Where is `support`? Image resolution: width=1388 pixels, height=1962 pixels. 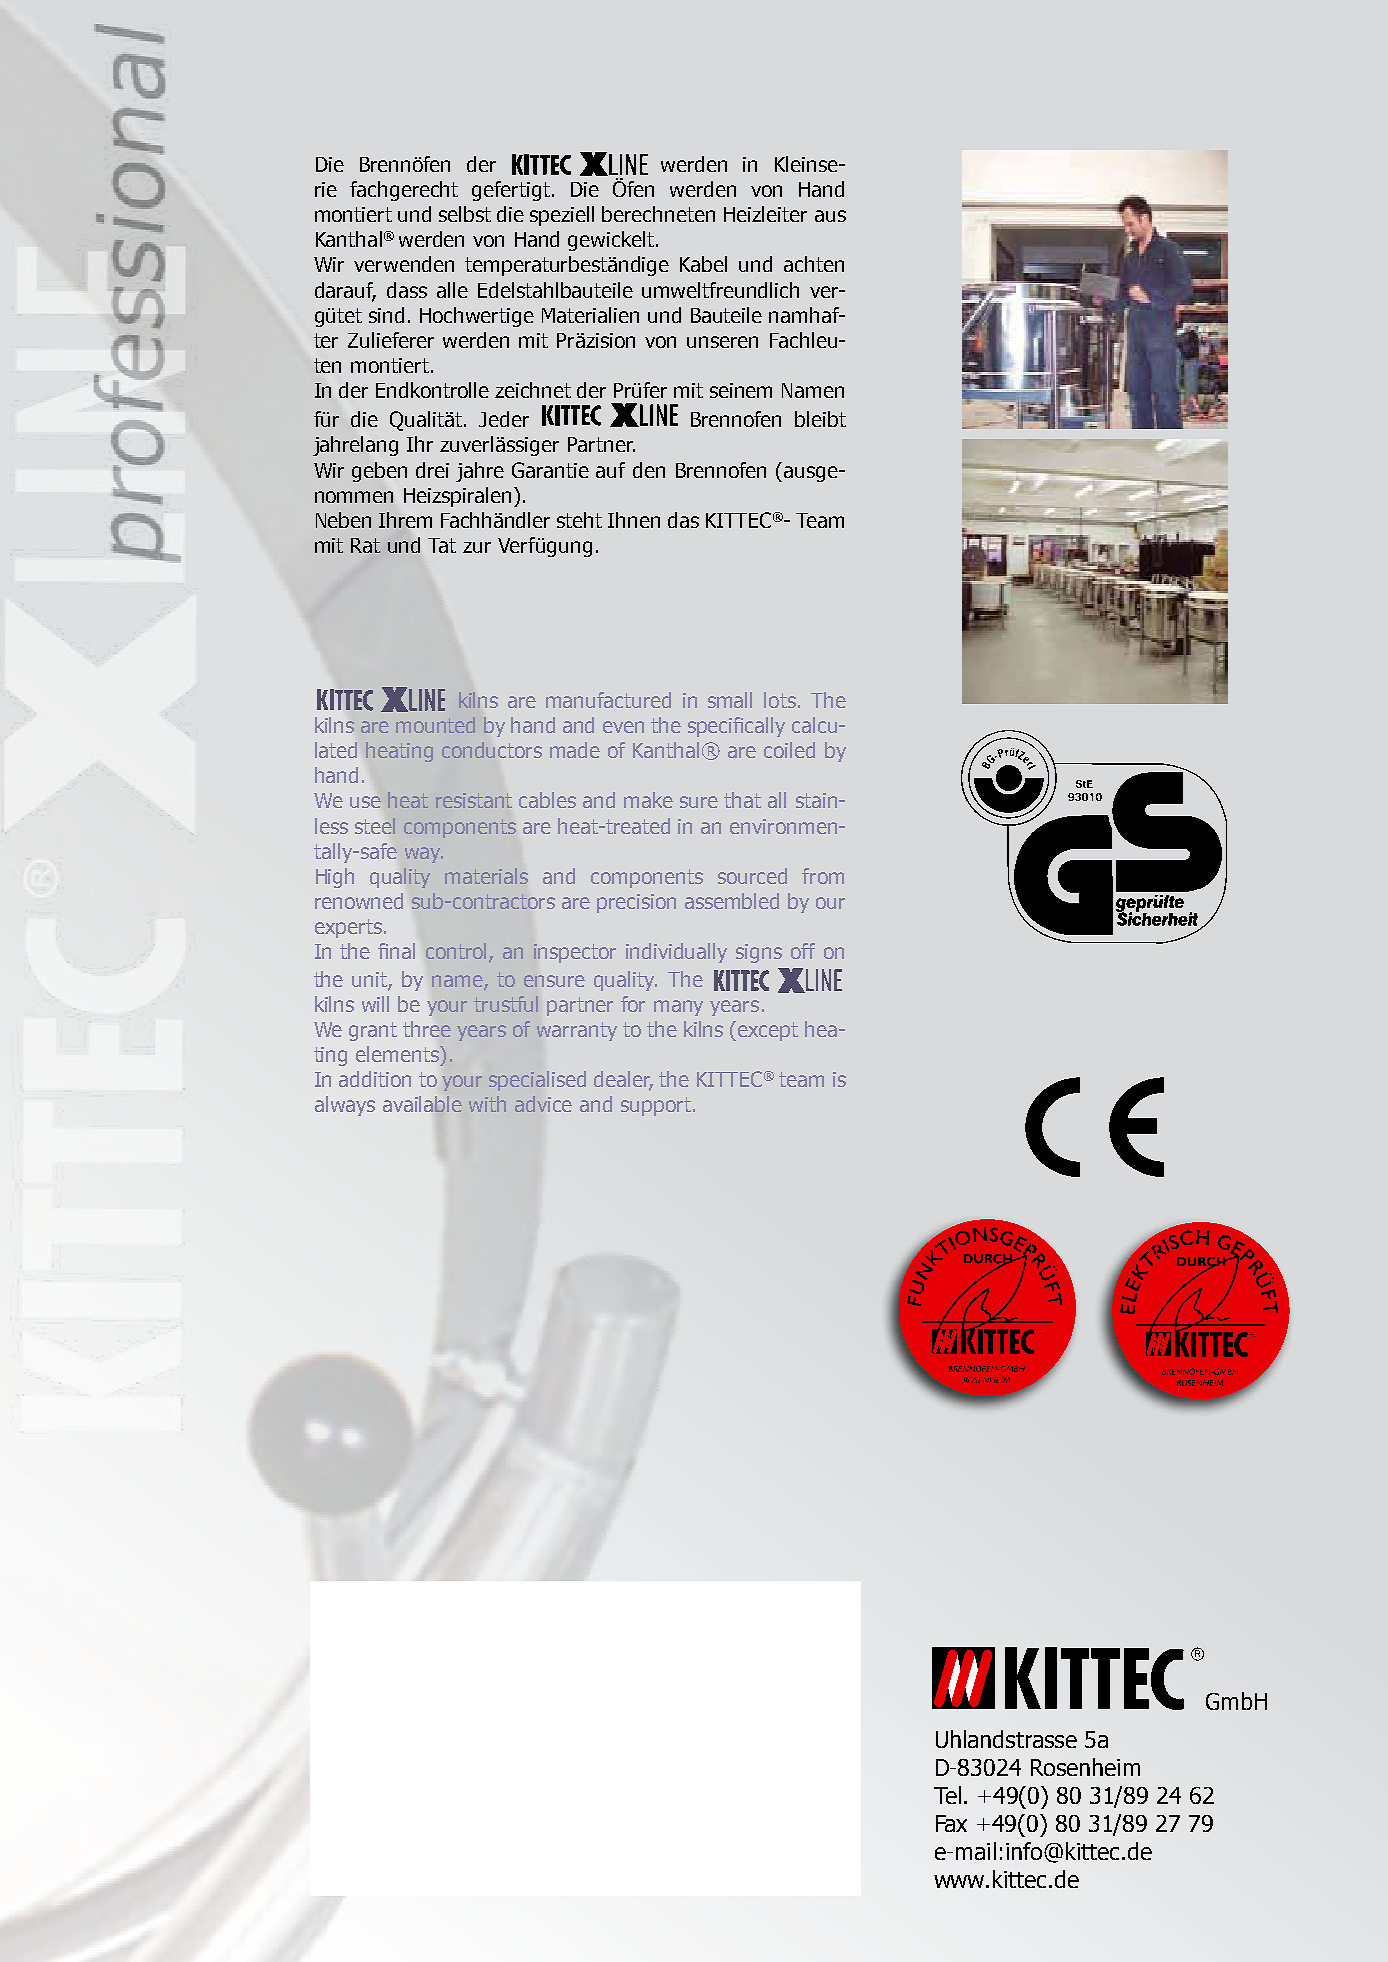 support is located at coordinates (657, 1106).
